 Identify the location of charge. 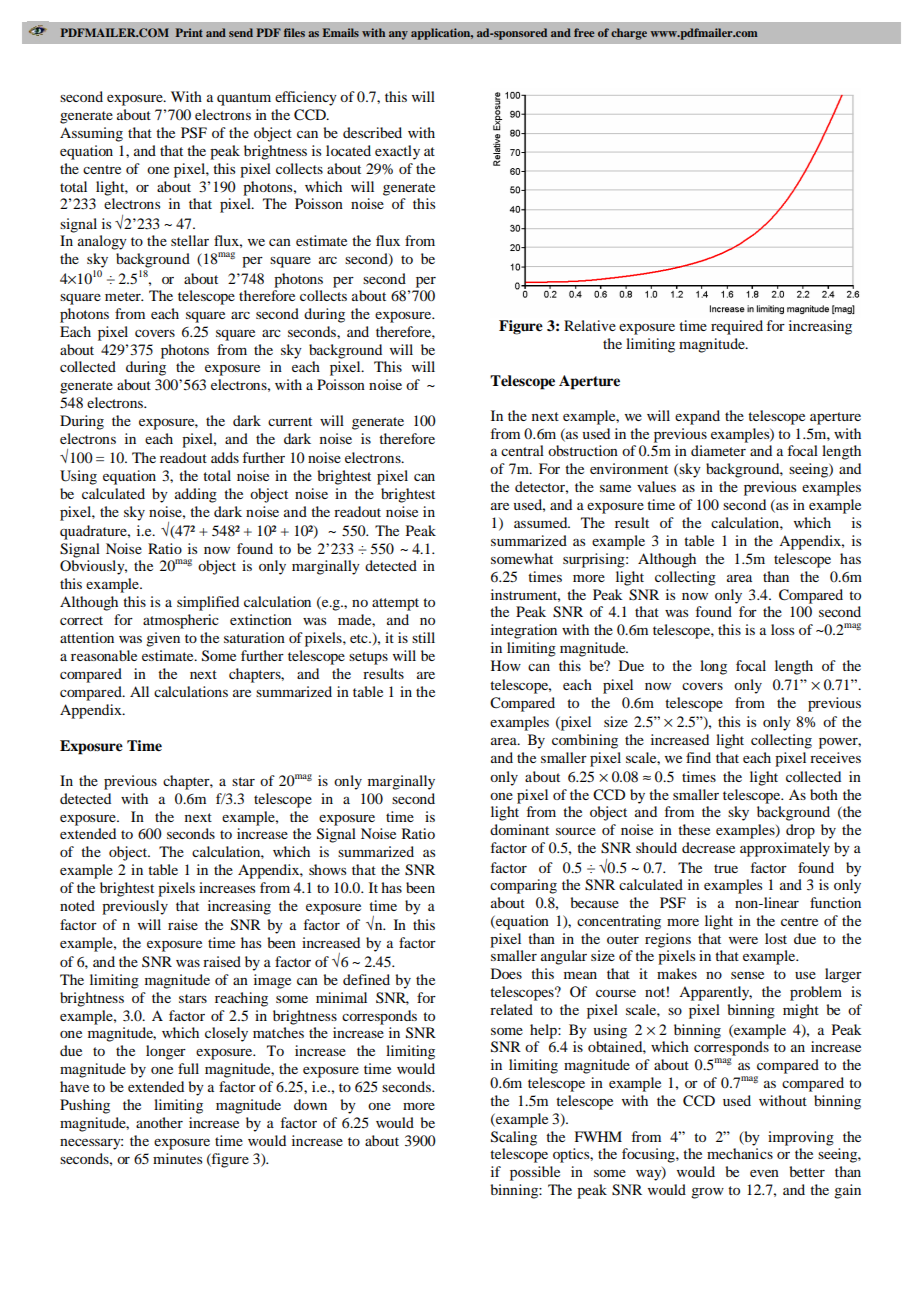
(629, 34).
